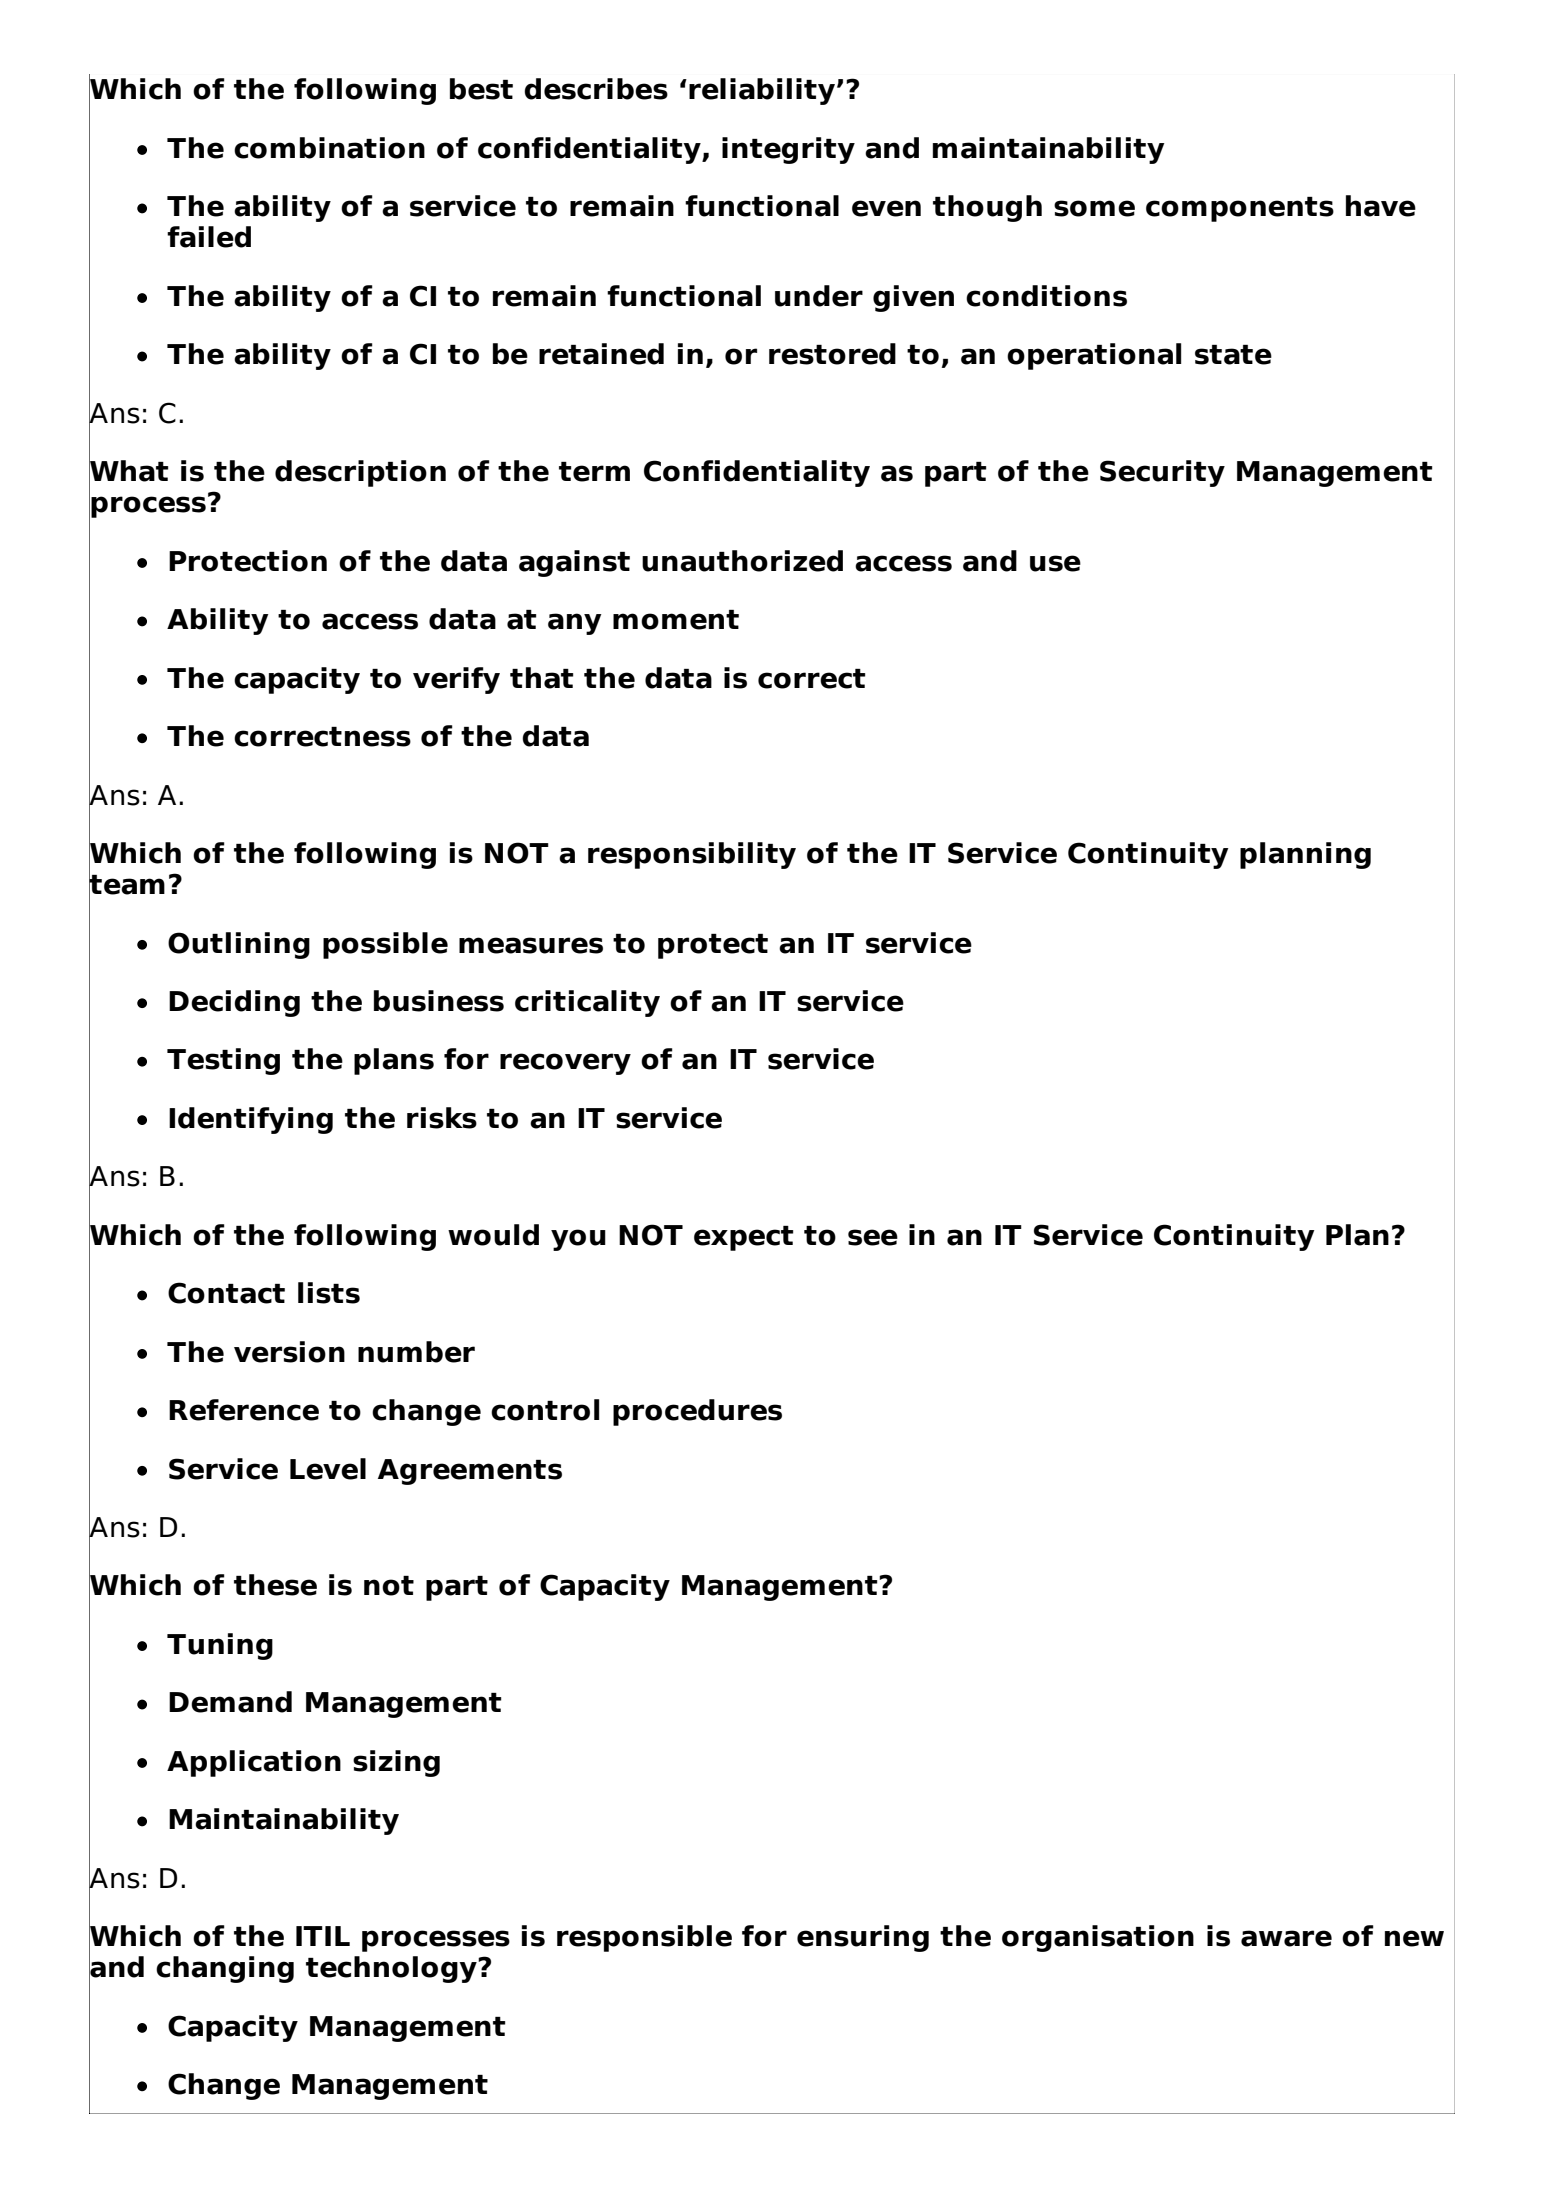 The width and height of the screenshot is (1545, 2187). Describe the element at coordinates (692, 855) in the screenshot. I see `responsibility` at that location.
